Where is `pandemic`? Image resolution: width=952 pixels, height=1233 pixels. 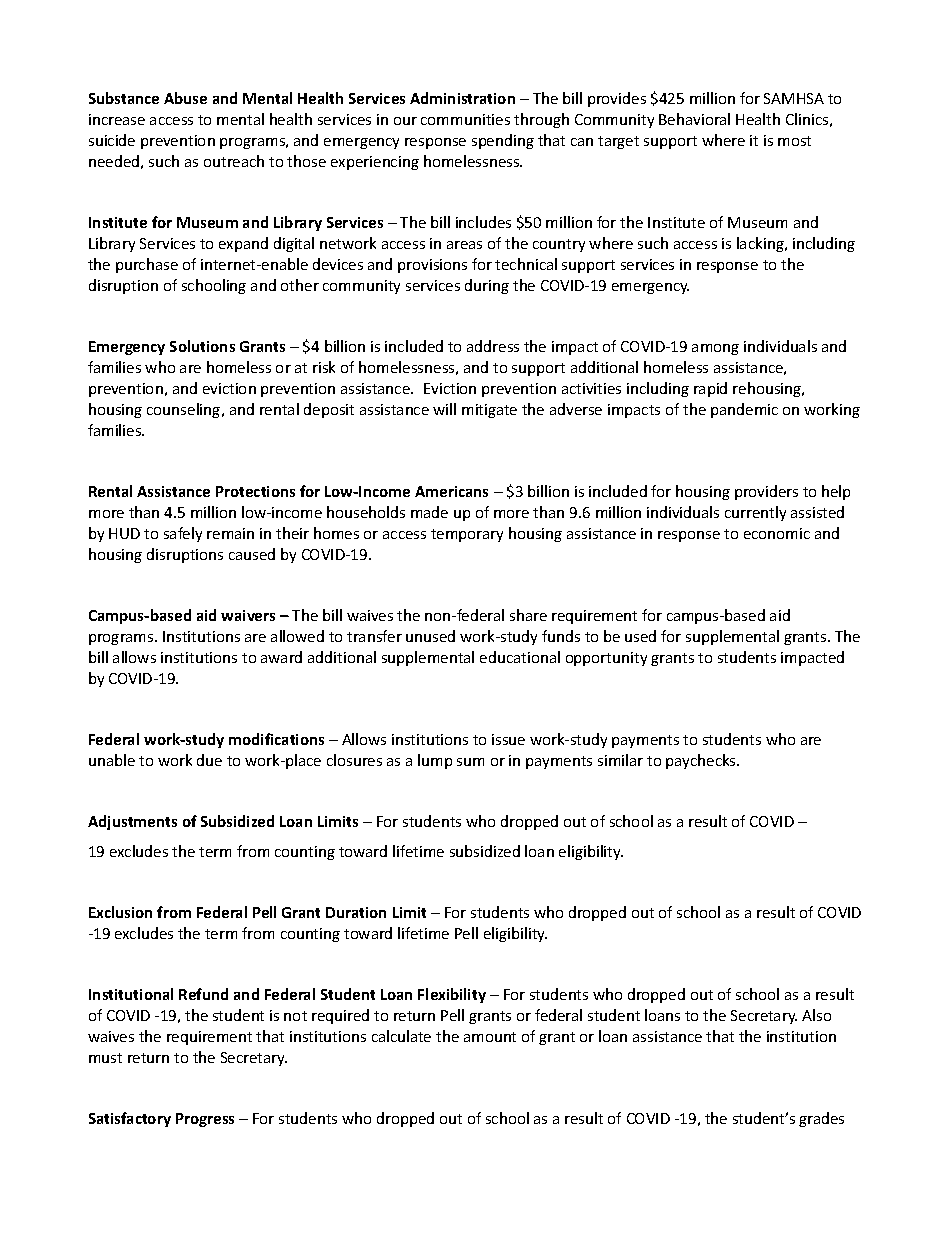 pandemic is located at coordinates (744, 410).
